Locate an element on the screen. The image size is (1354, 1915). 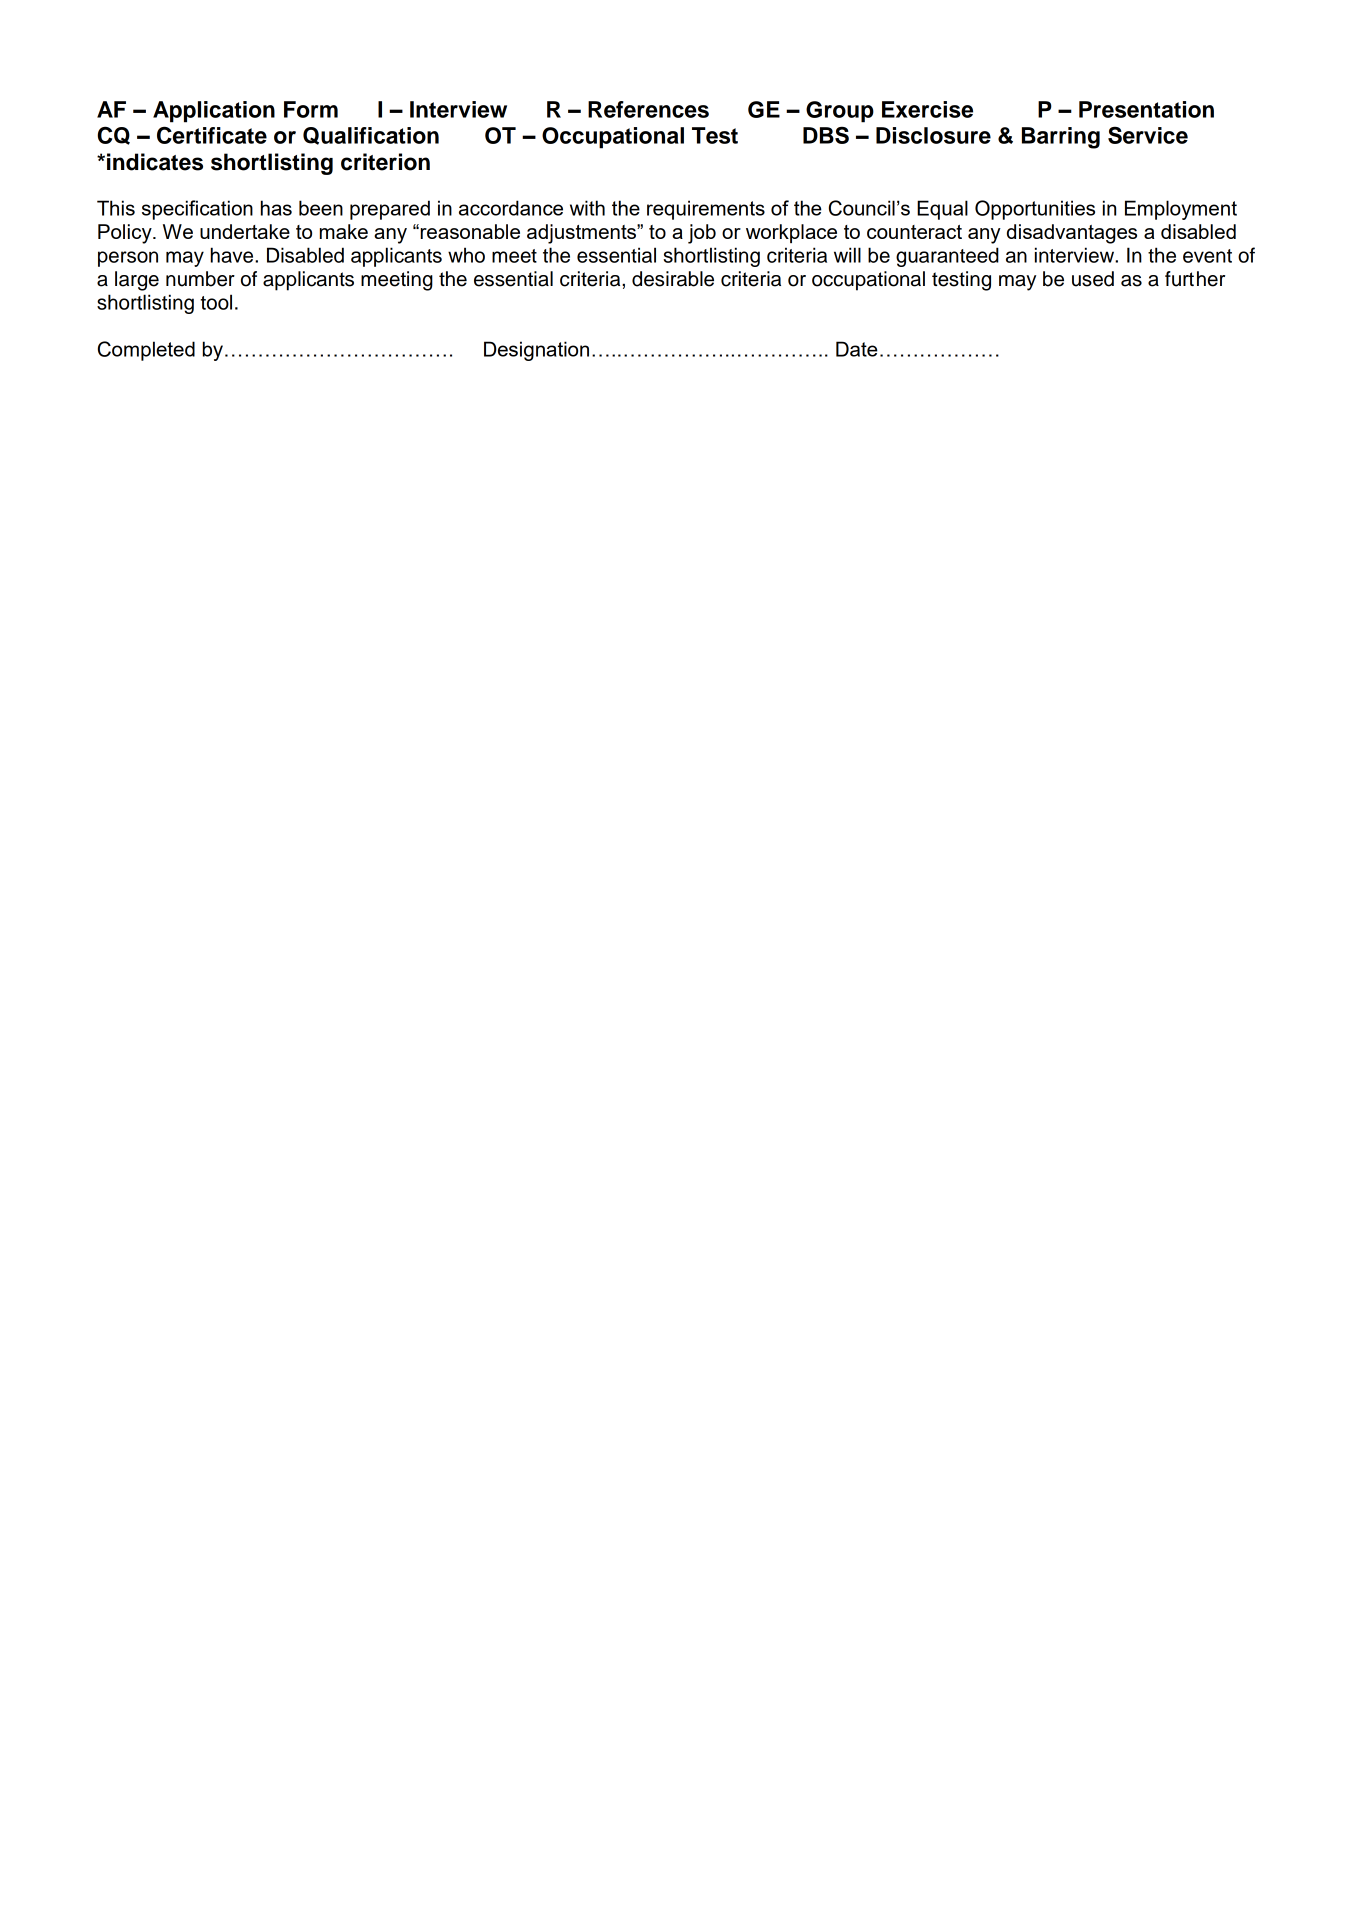
disadvantages is located at coordinates (1072, 234).
